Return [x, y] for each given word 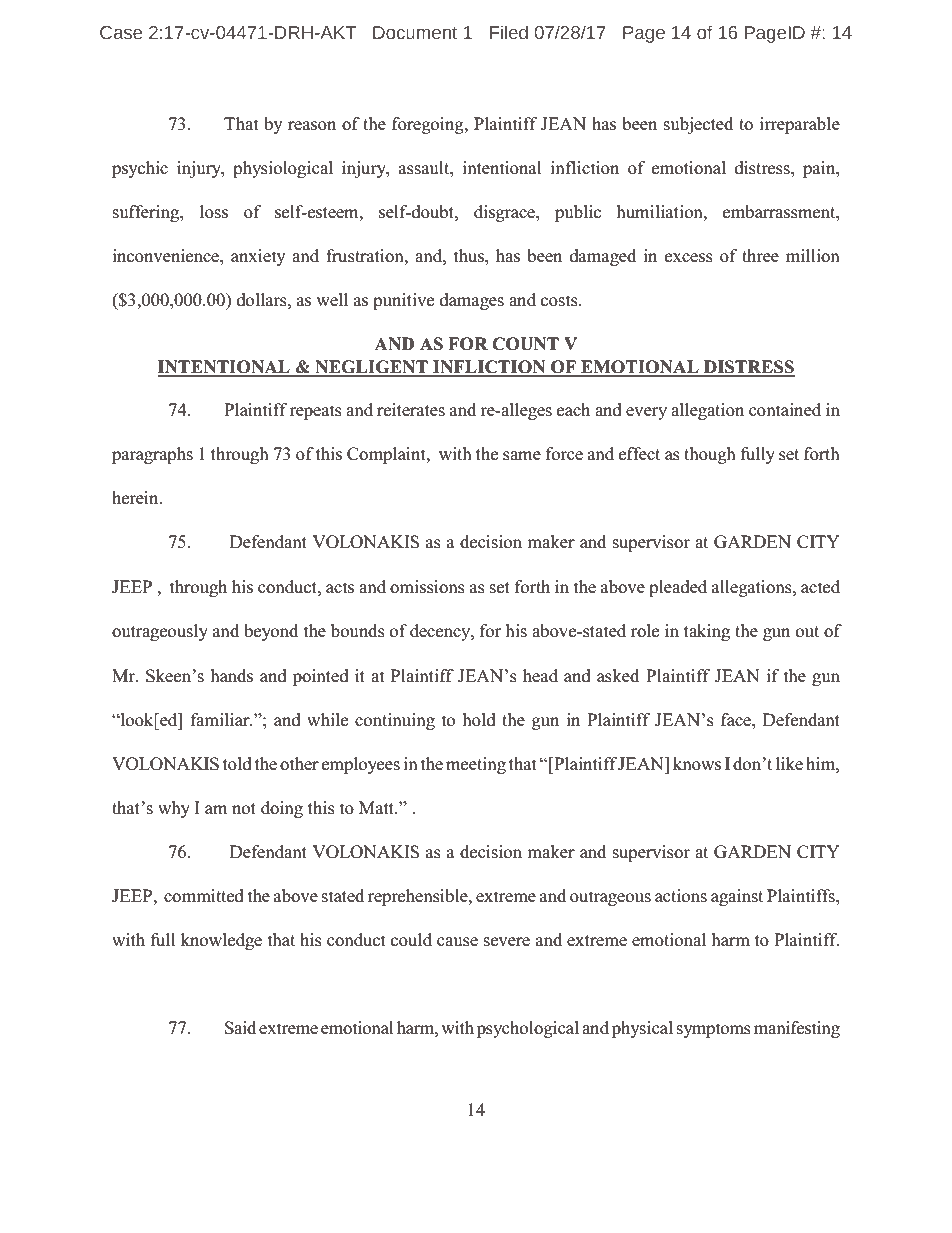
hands [232, 676]
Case [121, 33]
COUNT [525, 344]
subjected [698, 125]
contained [785, 410]
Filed [509, 32]
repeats [316, 412]
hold [479, 720]
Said [240, 1028]
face [737, 720]
